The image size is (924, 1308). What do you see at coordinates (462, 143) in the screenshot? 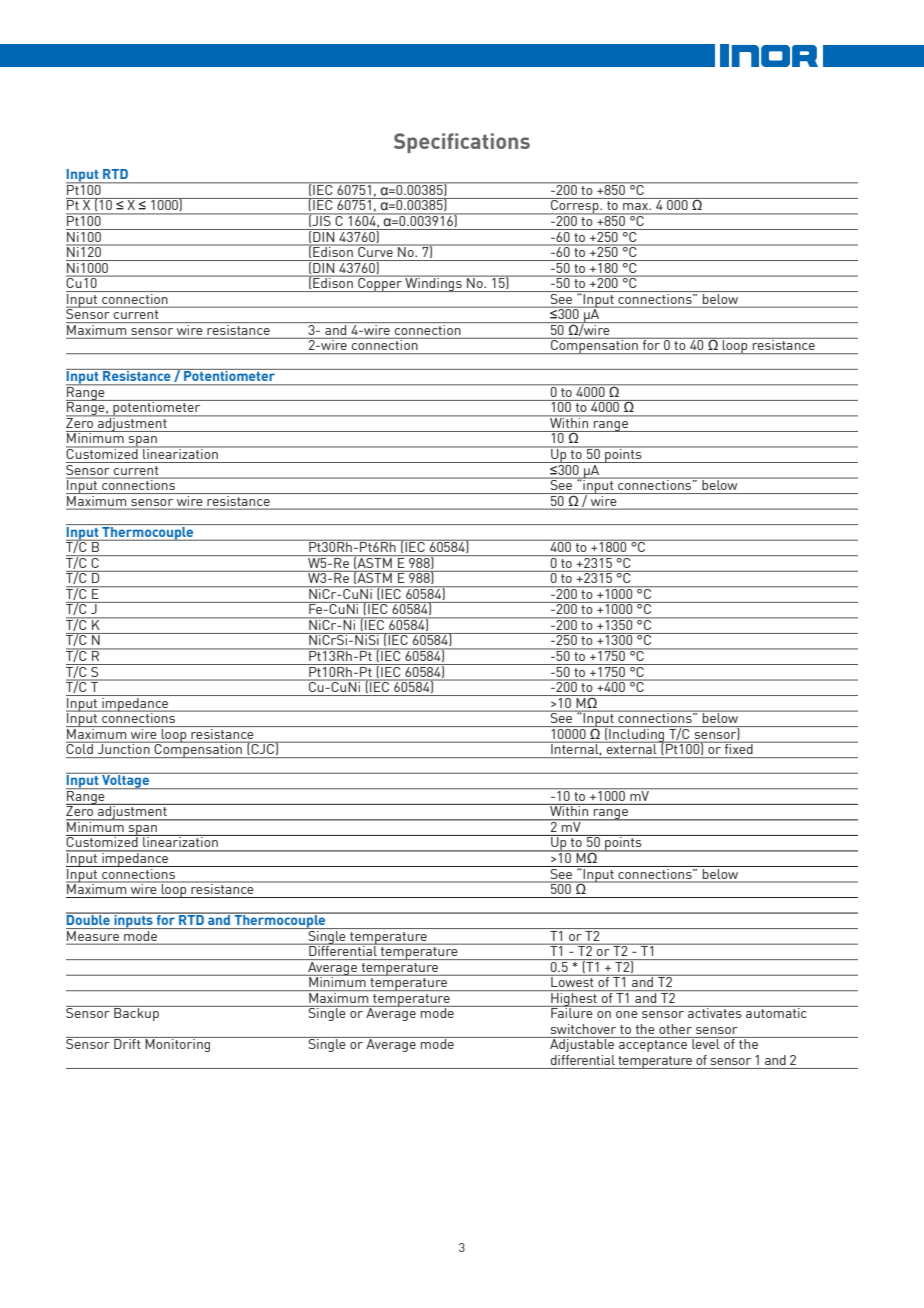
I see `Specifications` at bounding box center [462, 143].
